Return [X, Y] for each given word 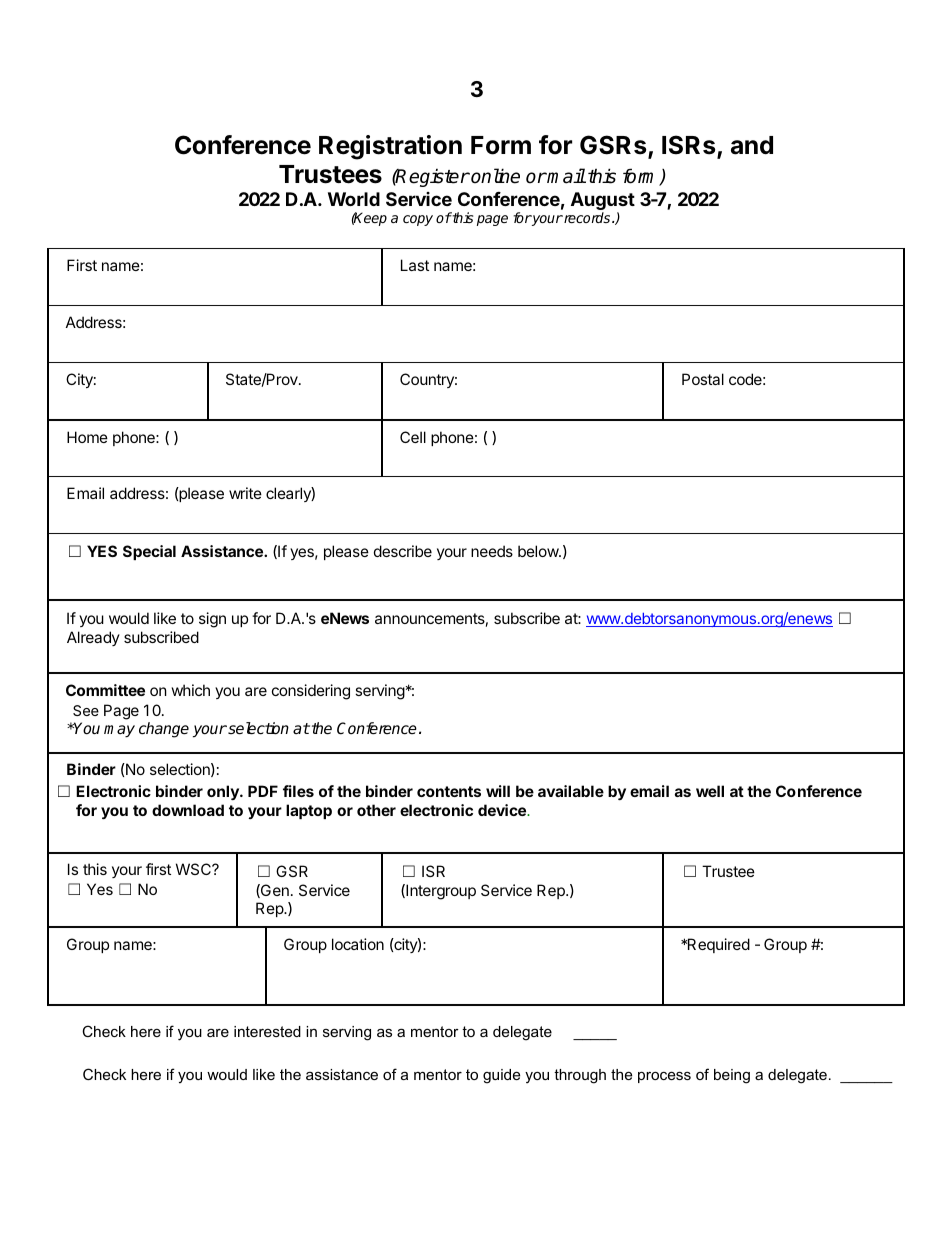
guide [501, 1076]
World [354, 199]
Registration [390, 147]
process [664, 1077]
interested [267, 1031]
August [603, 202]
